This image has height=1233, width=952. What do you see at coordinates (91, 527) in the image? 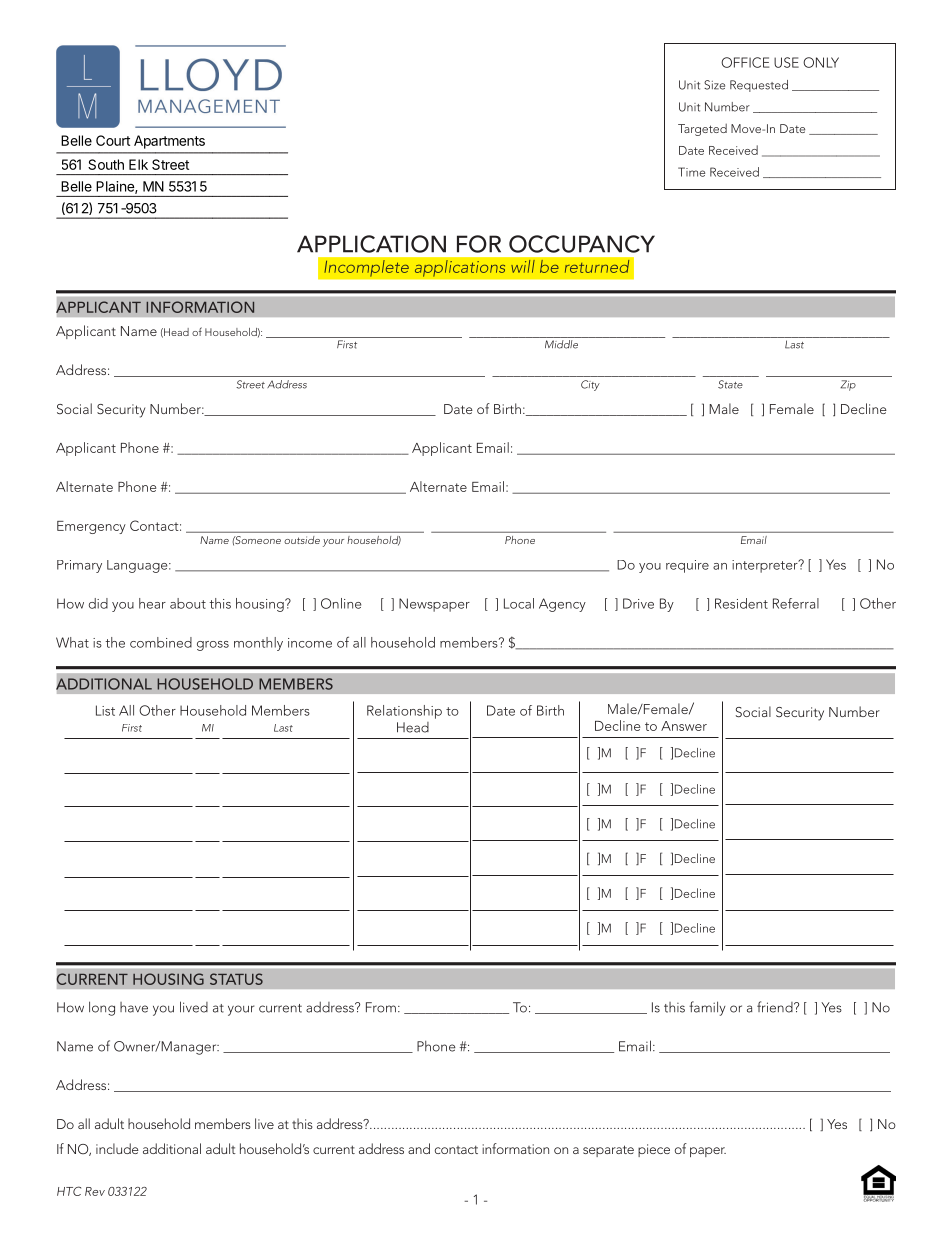
I see `Emergency` at bounding box center [91, 527].
